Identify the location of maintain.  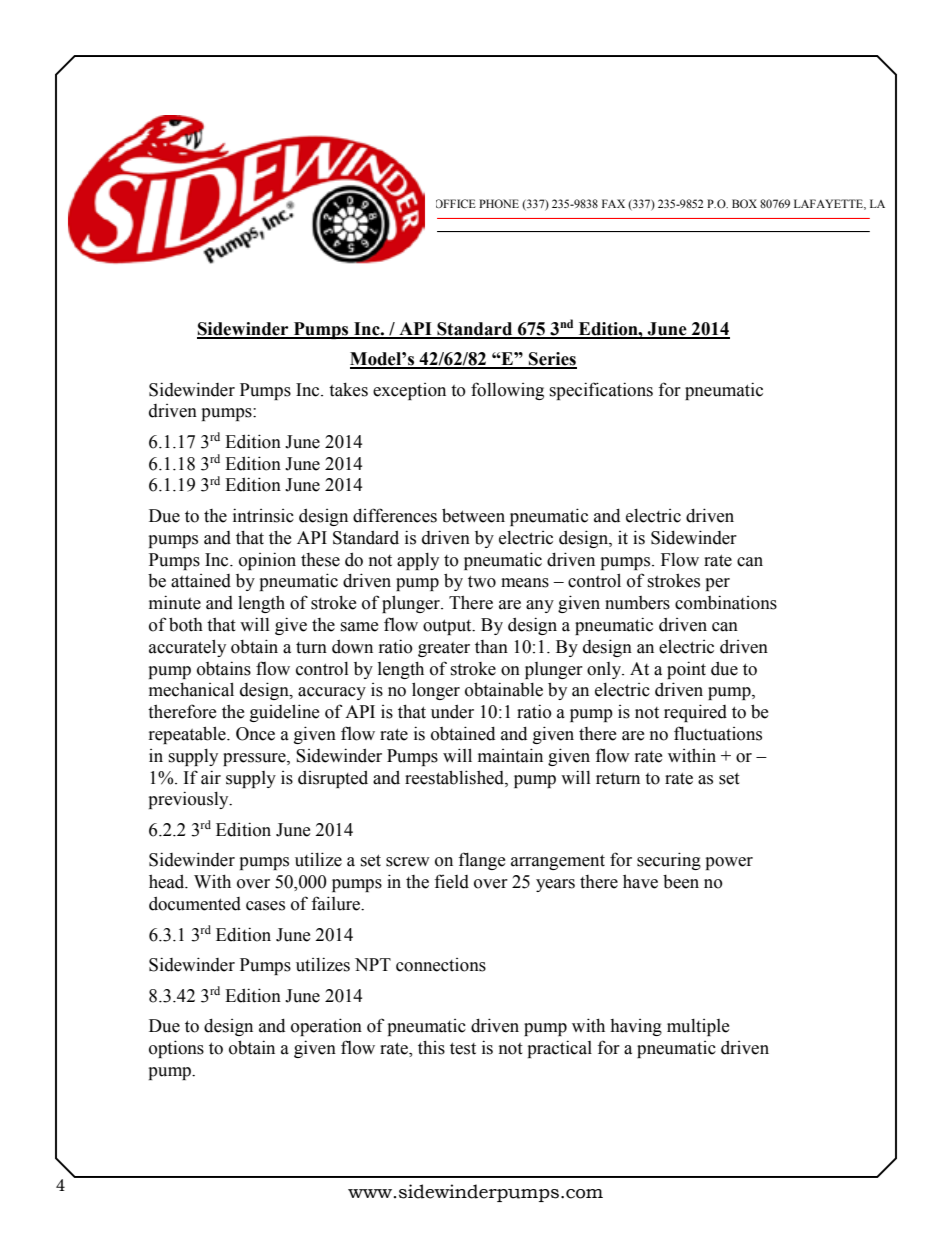
(510, 755).
